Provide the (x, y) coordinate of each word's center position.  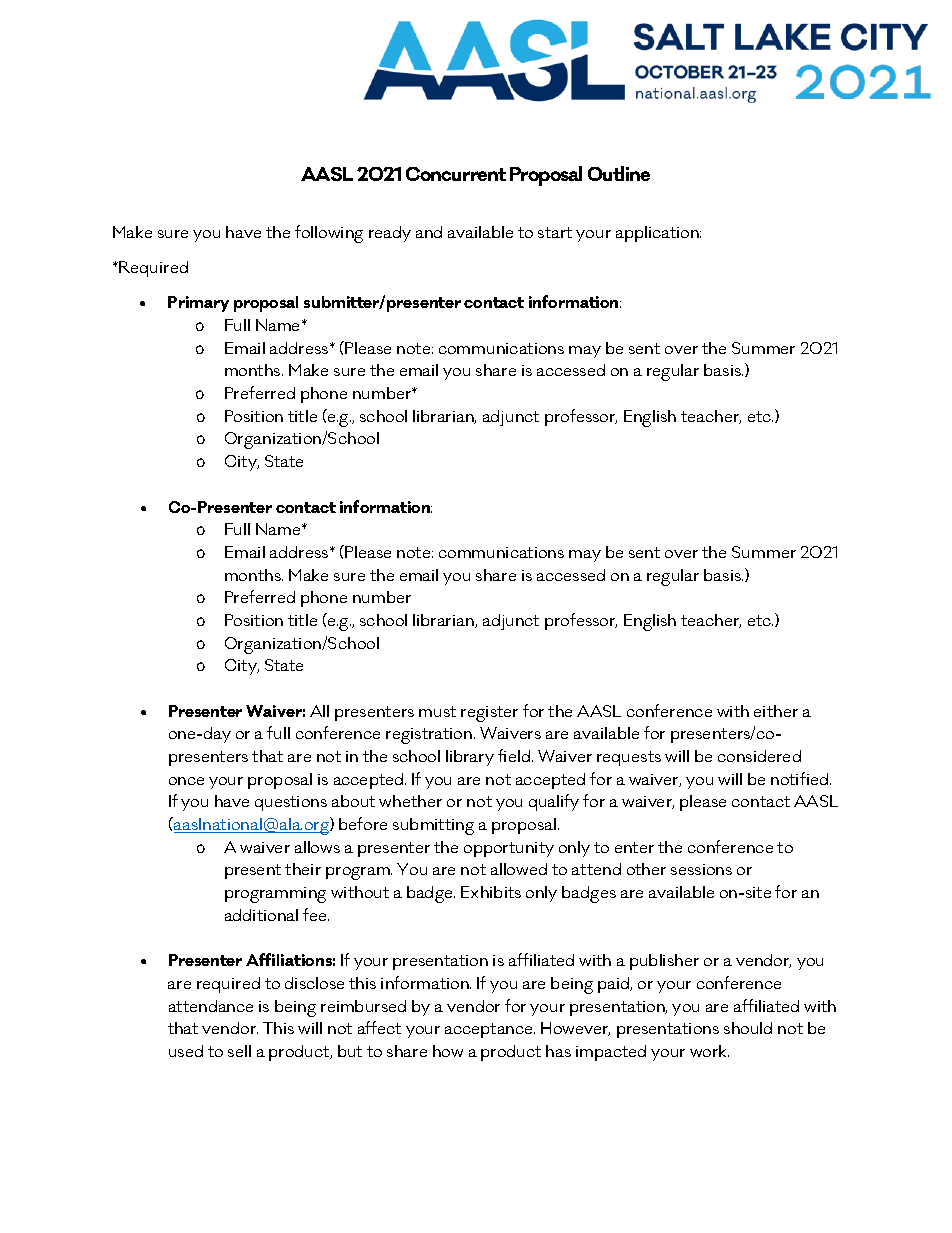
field (514, 755)
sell (239, 1051)
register (489, 714)
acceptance (490, 1030)
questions (291, 803)
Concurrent (456, 174)
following (329, 234)
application (658, 234)
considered (759, 756)
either (776, 711)
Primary (198, 304)
